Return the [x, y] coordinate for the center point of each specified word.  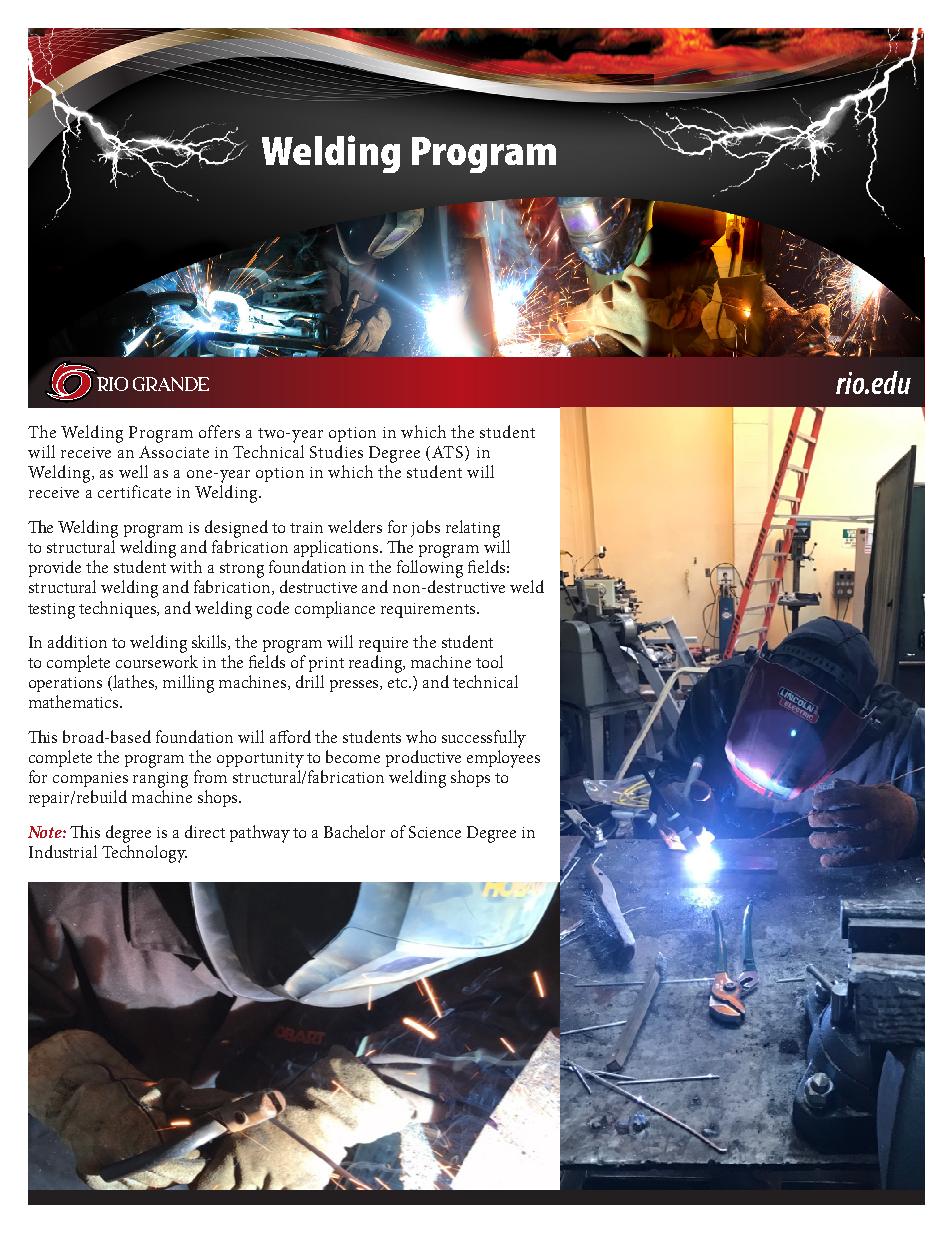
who [421, 736]
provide [55, 568]
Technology [144, 854]
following [430, 569]
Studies [336, 451]
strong [242, 570]
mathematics [75, 701]
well [133, 471]
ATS [449, 453]
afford [290, 736]
